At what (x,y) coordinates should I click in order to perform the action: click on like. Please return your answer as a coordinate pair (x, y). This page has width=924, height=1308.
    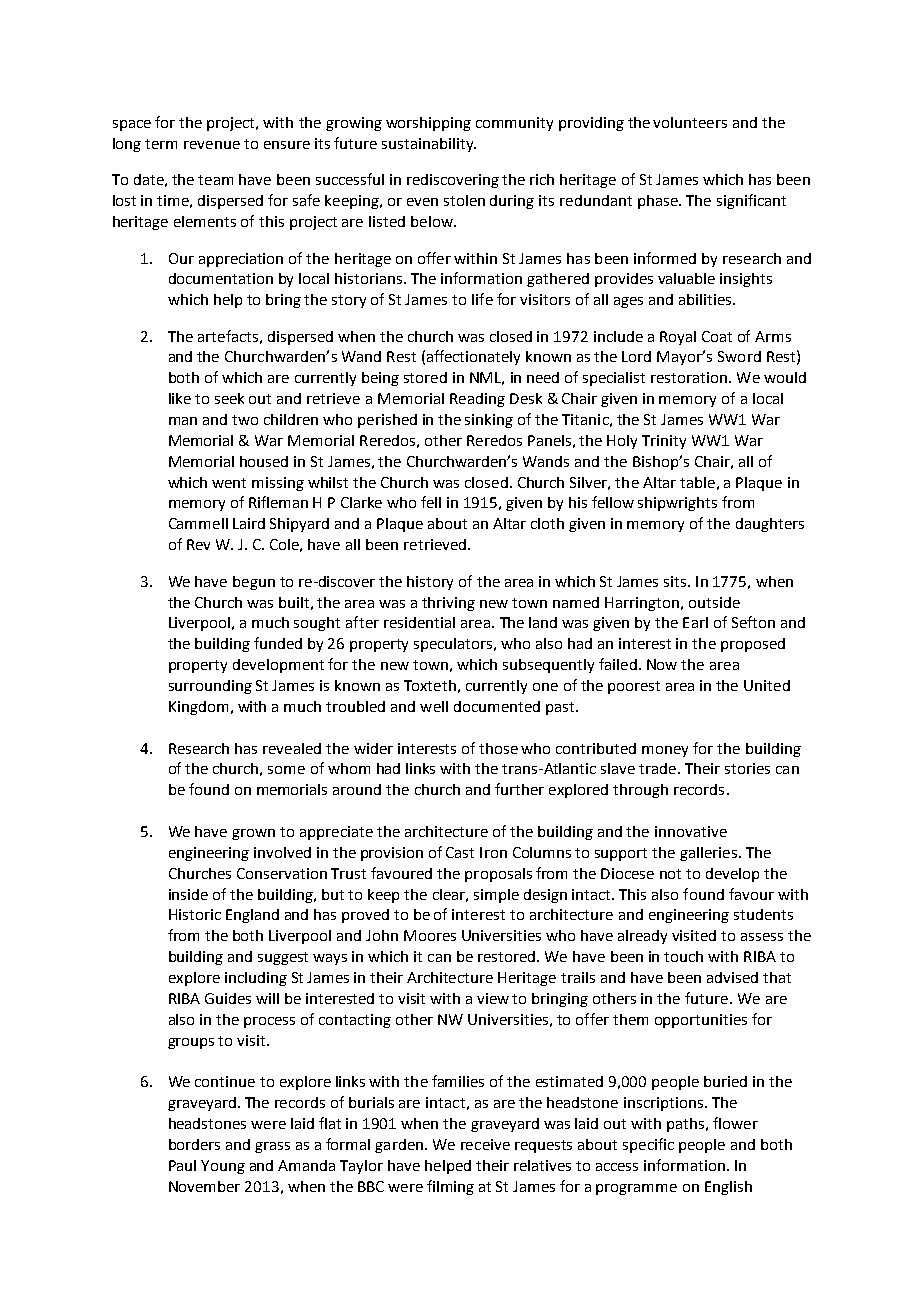
    Looking at the image, I should click on (180, 398).
